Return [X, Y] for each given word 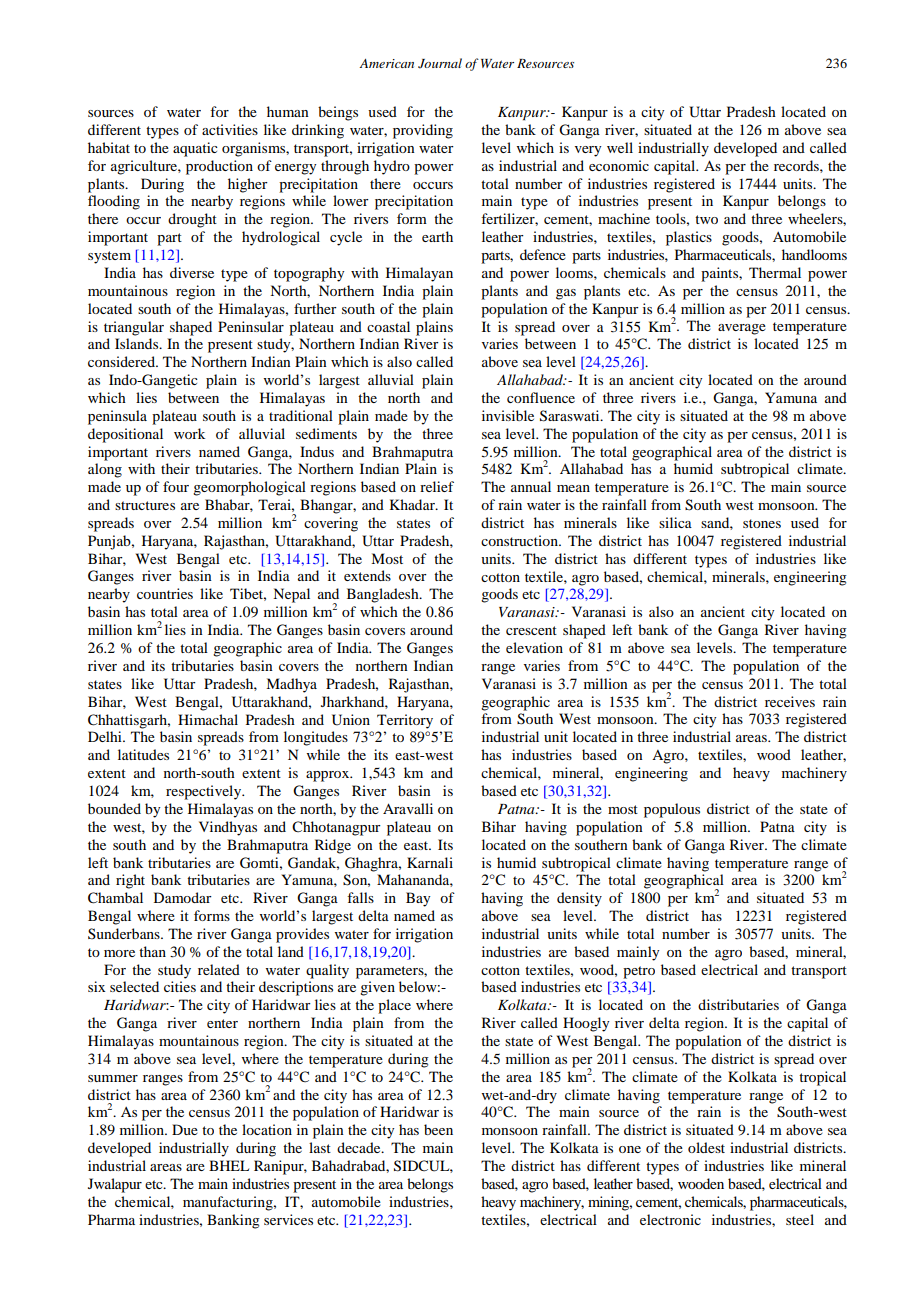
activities [230, 129]
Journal [440, 63]
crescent [531, 630]
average [742, 329]
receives [790, 701]
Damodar [183, 897]
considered [122, 361]
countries [165, 593]
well [620, 147]
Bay [418, 899]
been [438, 1129]
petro [639, 972]
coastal [388, 326]
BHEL [229, 1165]
